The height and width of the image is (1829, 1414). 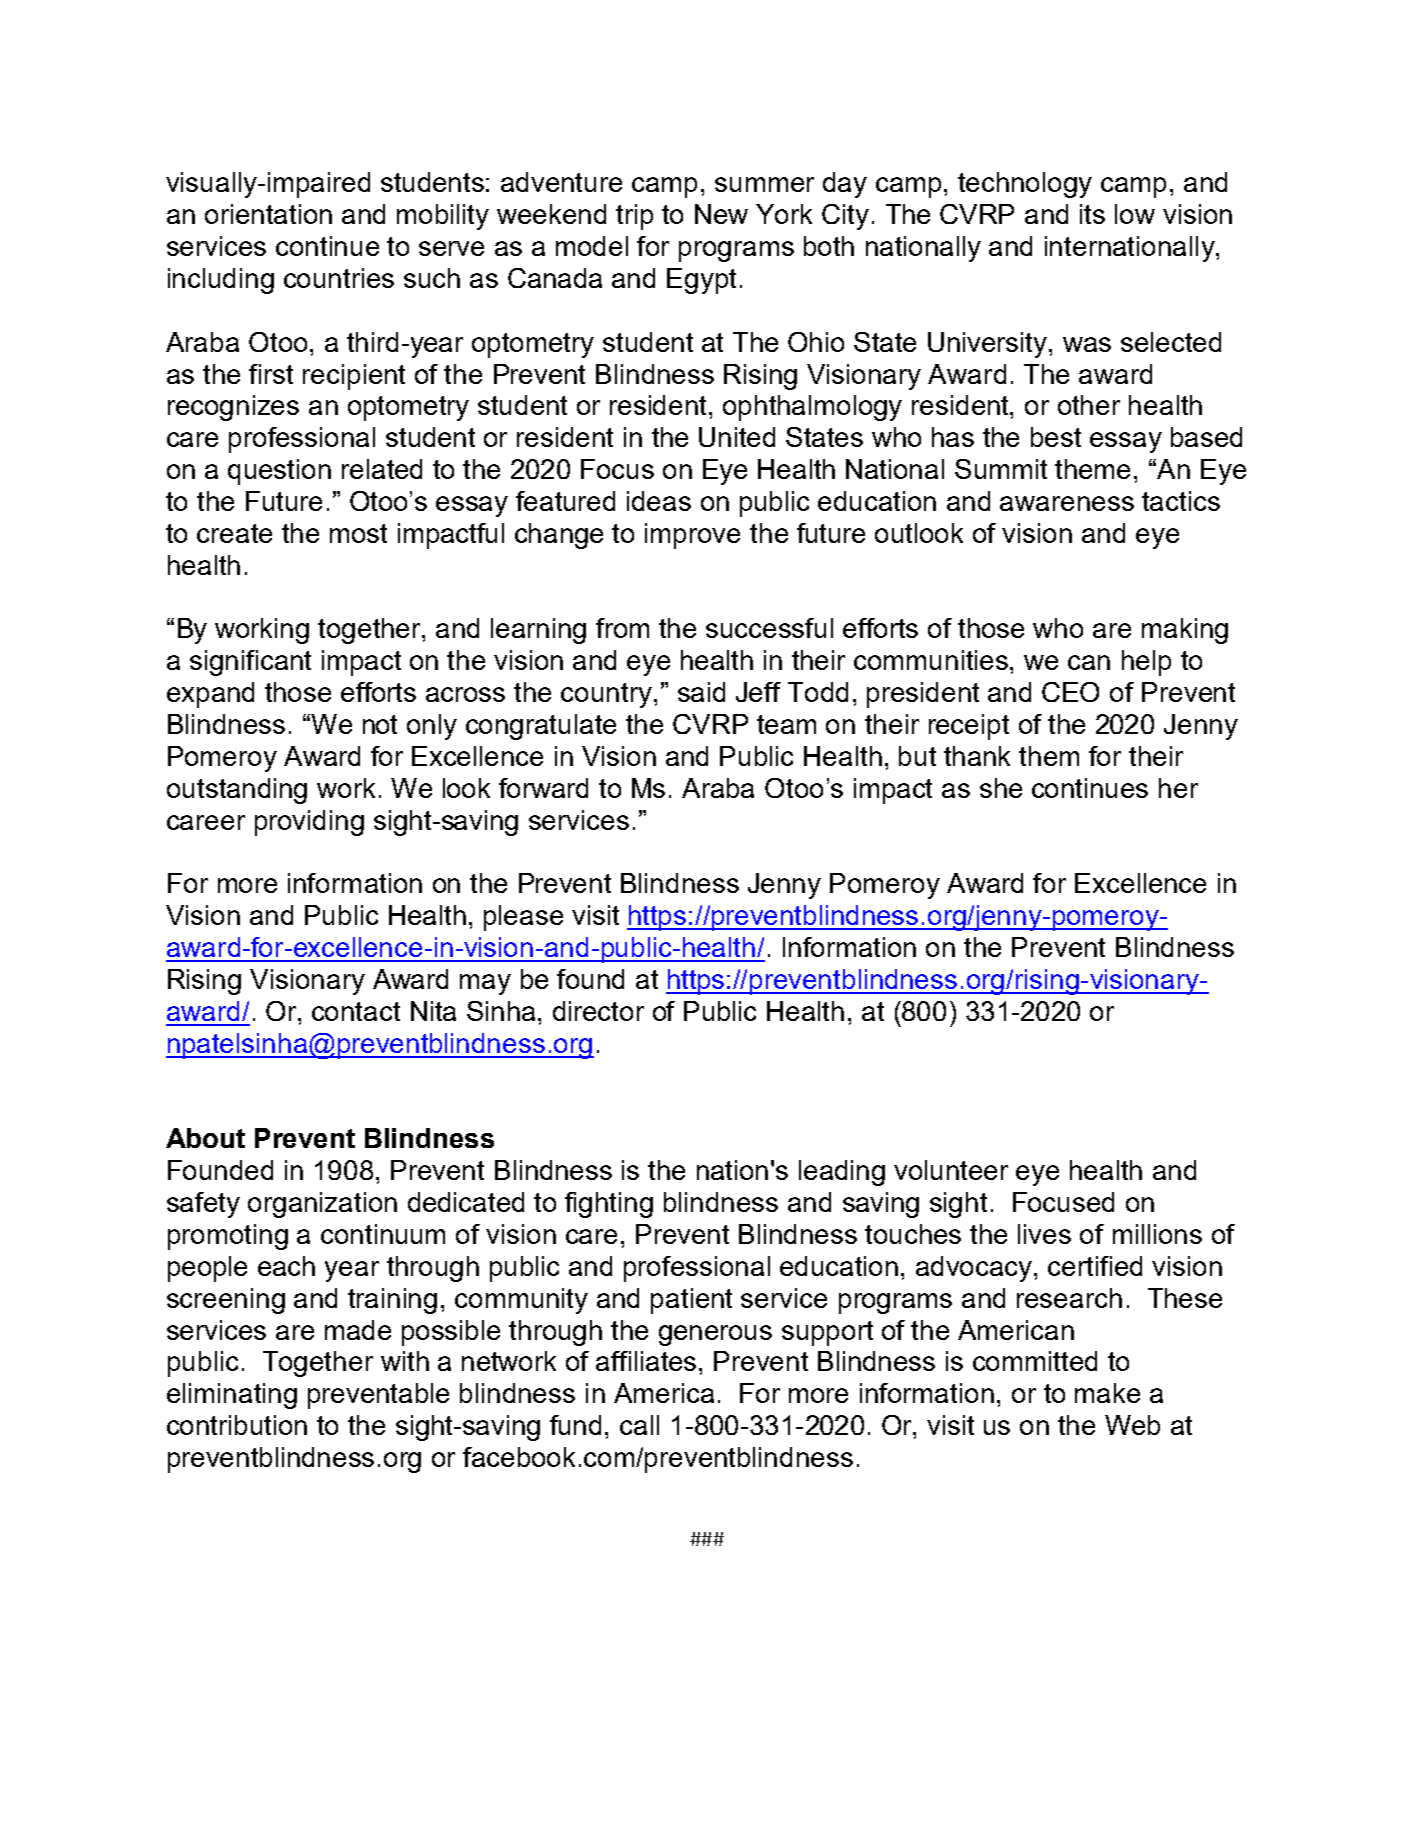 I want to click on director, so click(x=598, y=1011).
